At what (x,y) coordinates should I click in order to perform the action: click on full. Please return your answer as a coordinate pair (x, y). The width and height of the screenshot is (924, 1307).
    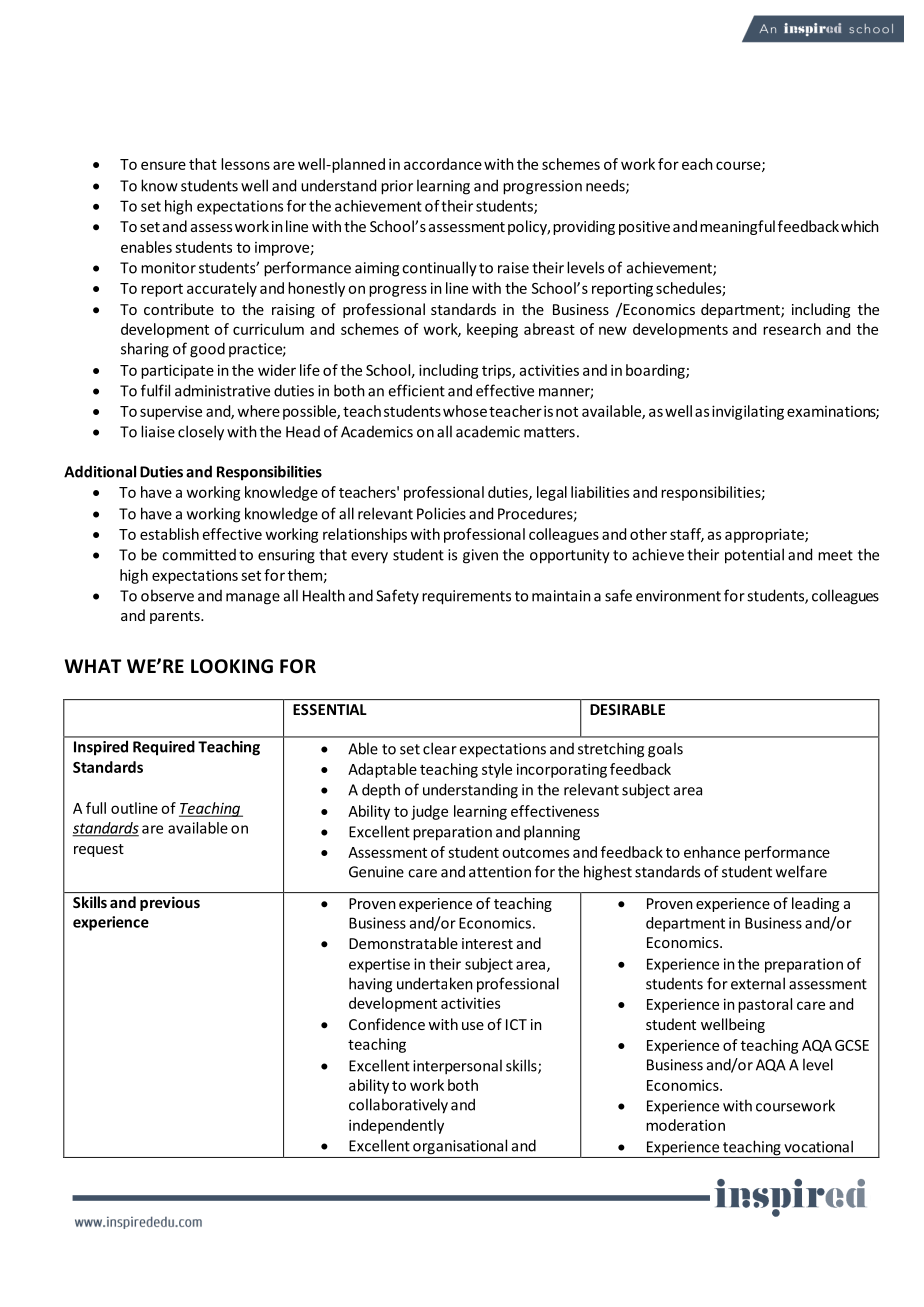
    Looking at the image, I should click on (96, 808).
